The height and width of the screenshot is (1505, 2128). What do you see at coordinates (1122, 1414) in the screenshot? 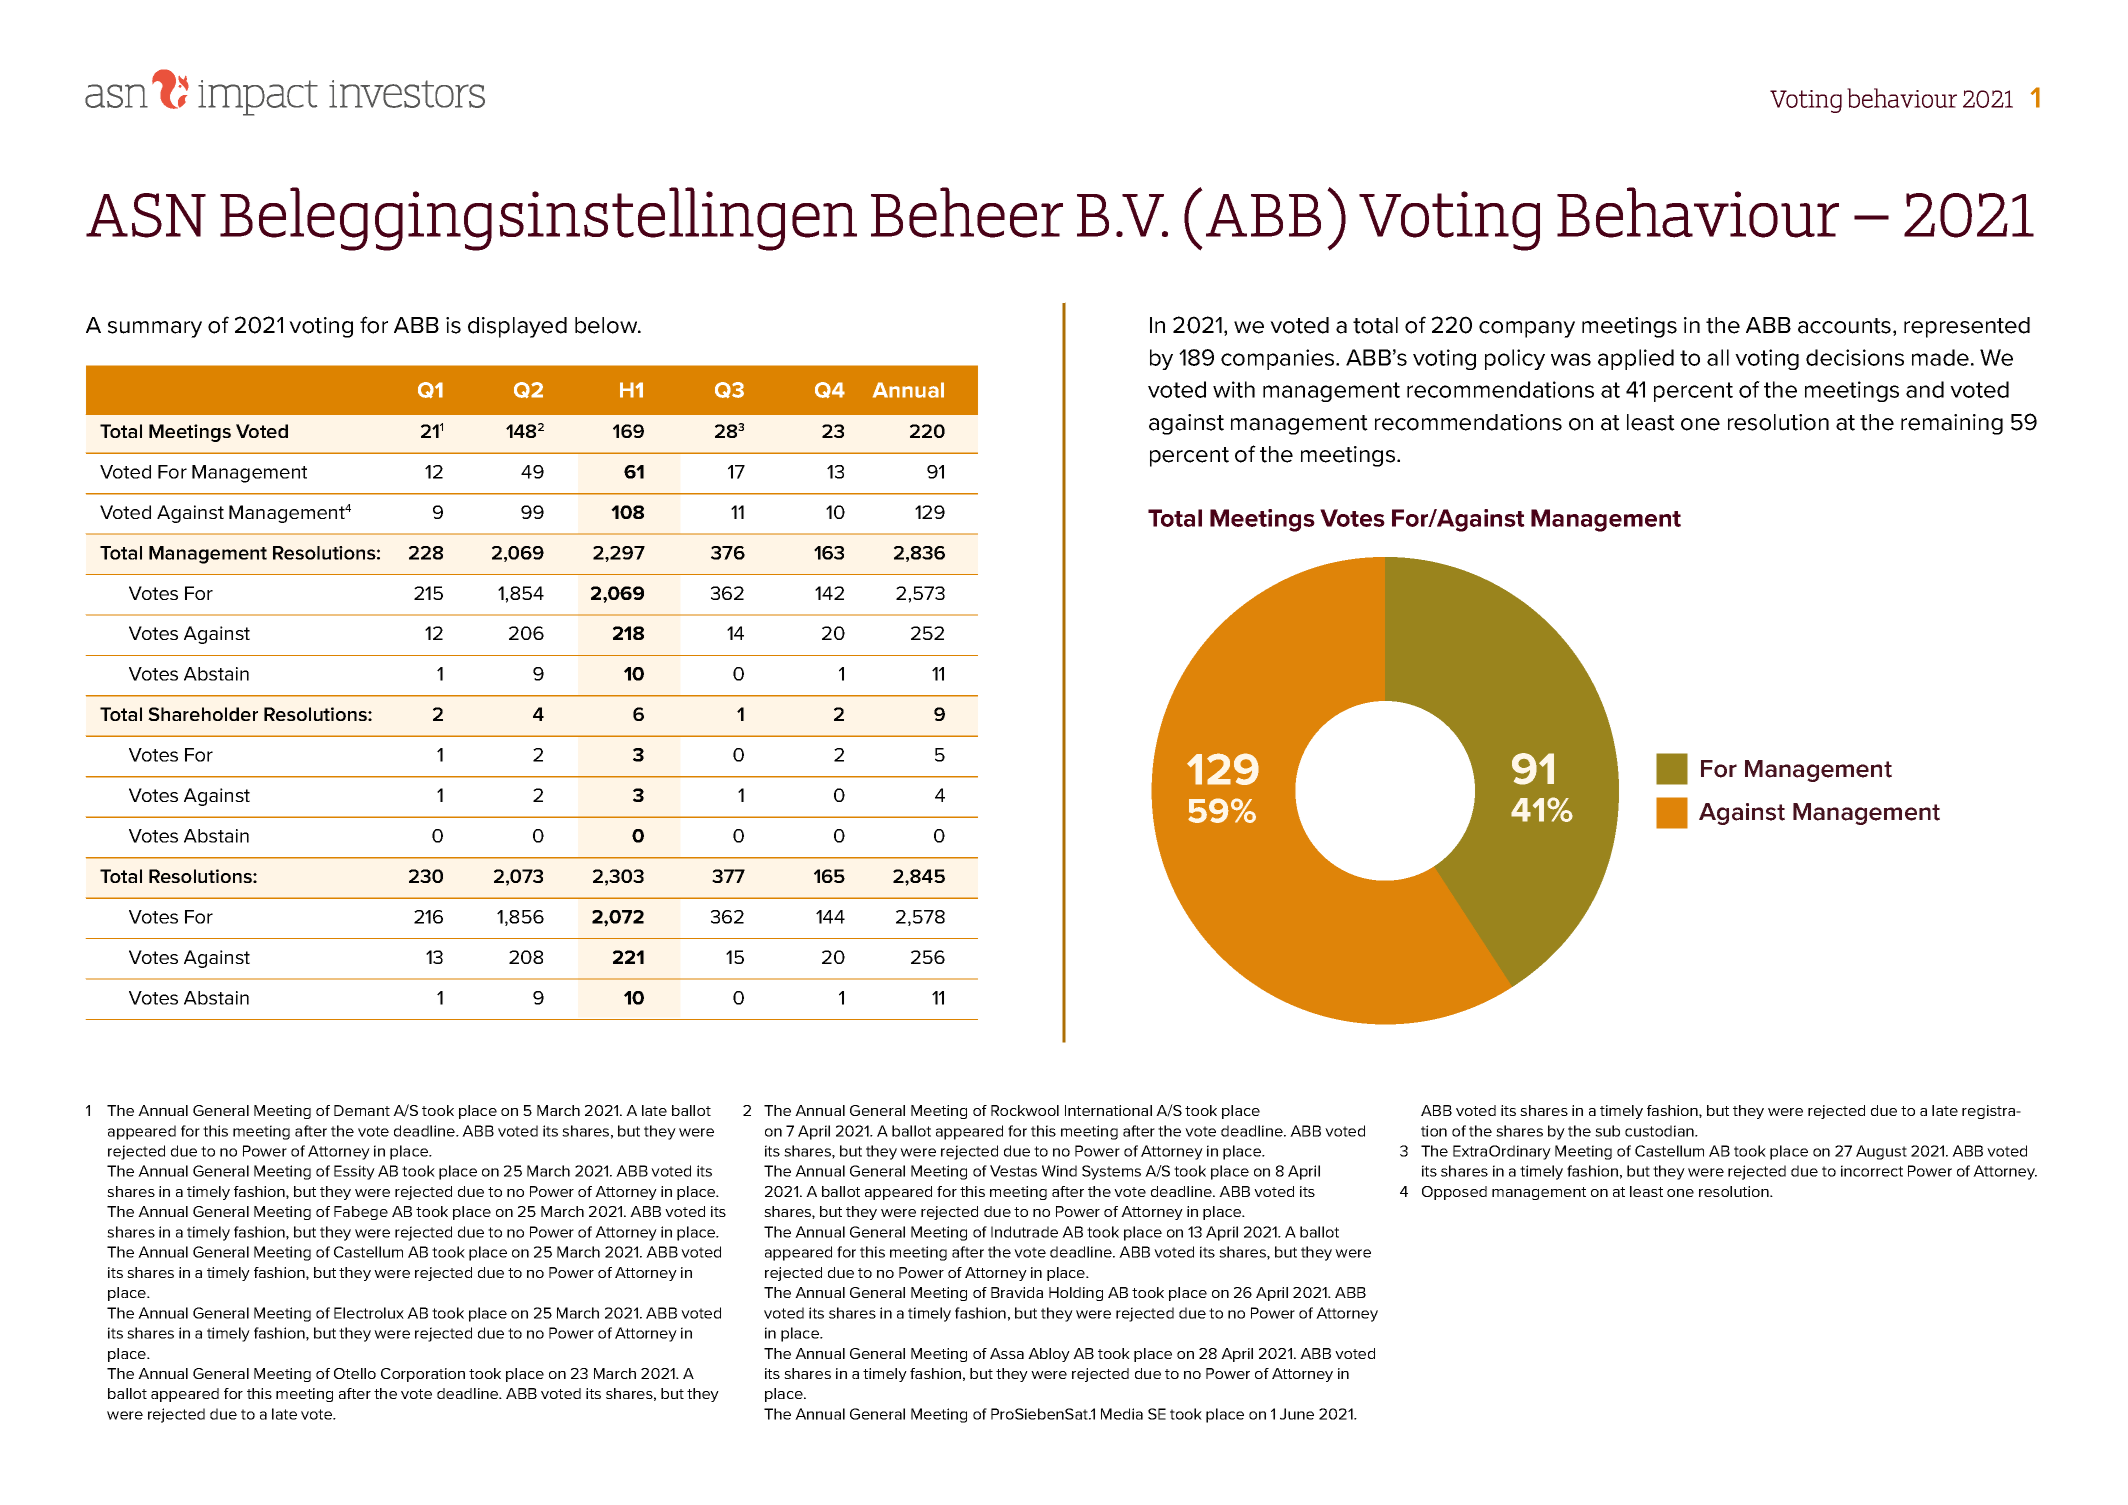
I see `Media` at bounding box center [1122, 1414].
